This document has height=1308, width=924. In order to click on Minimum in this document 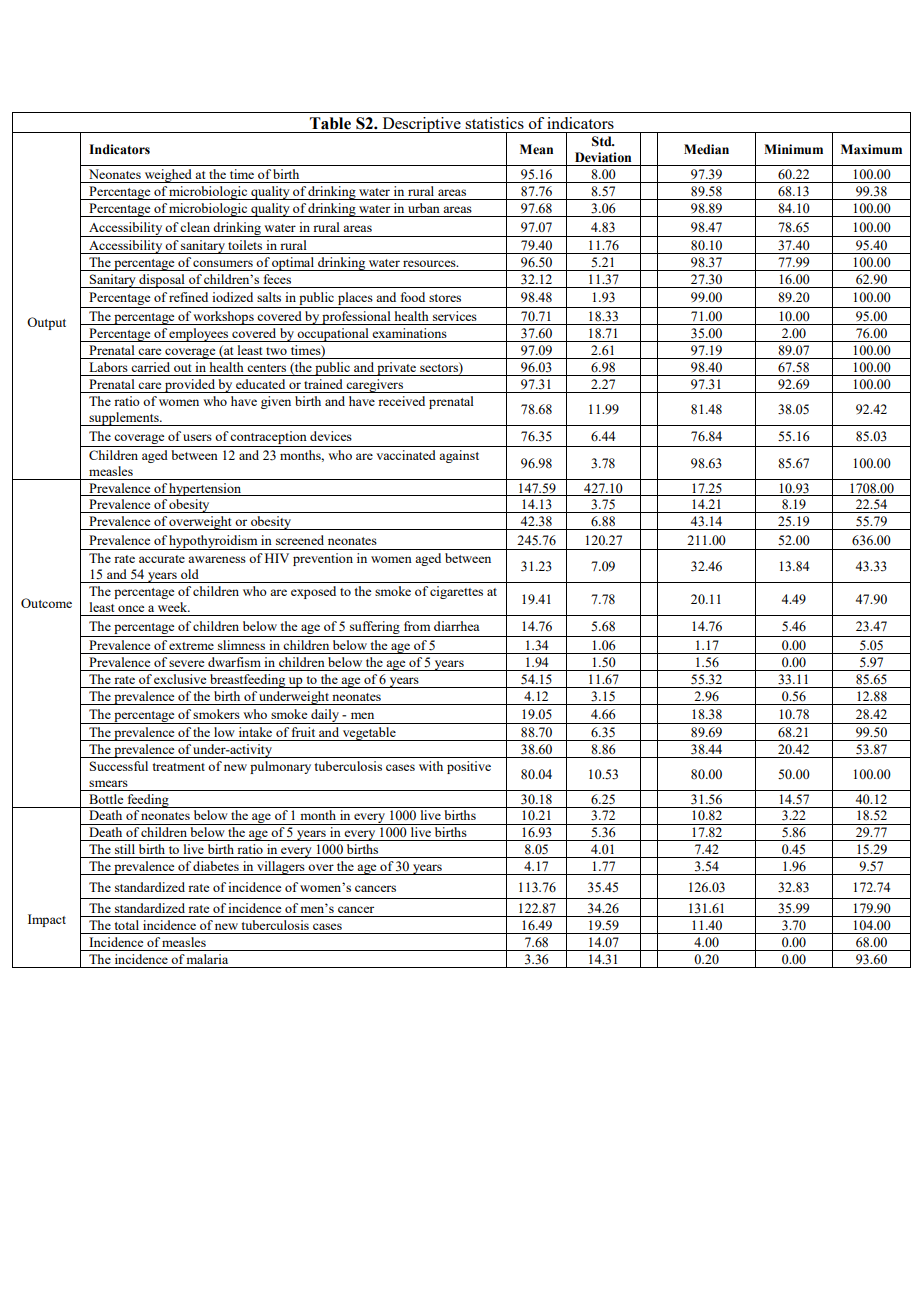, I will do `click(793, 149)`.
